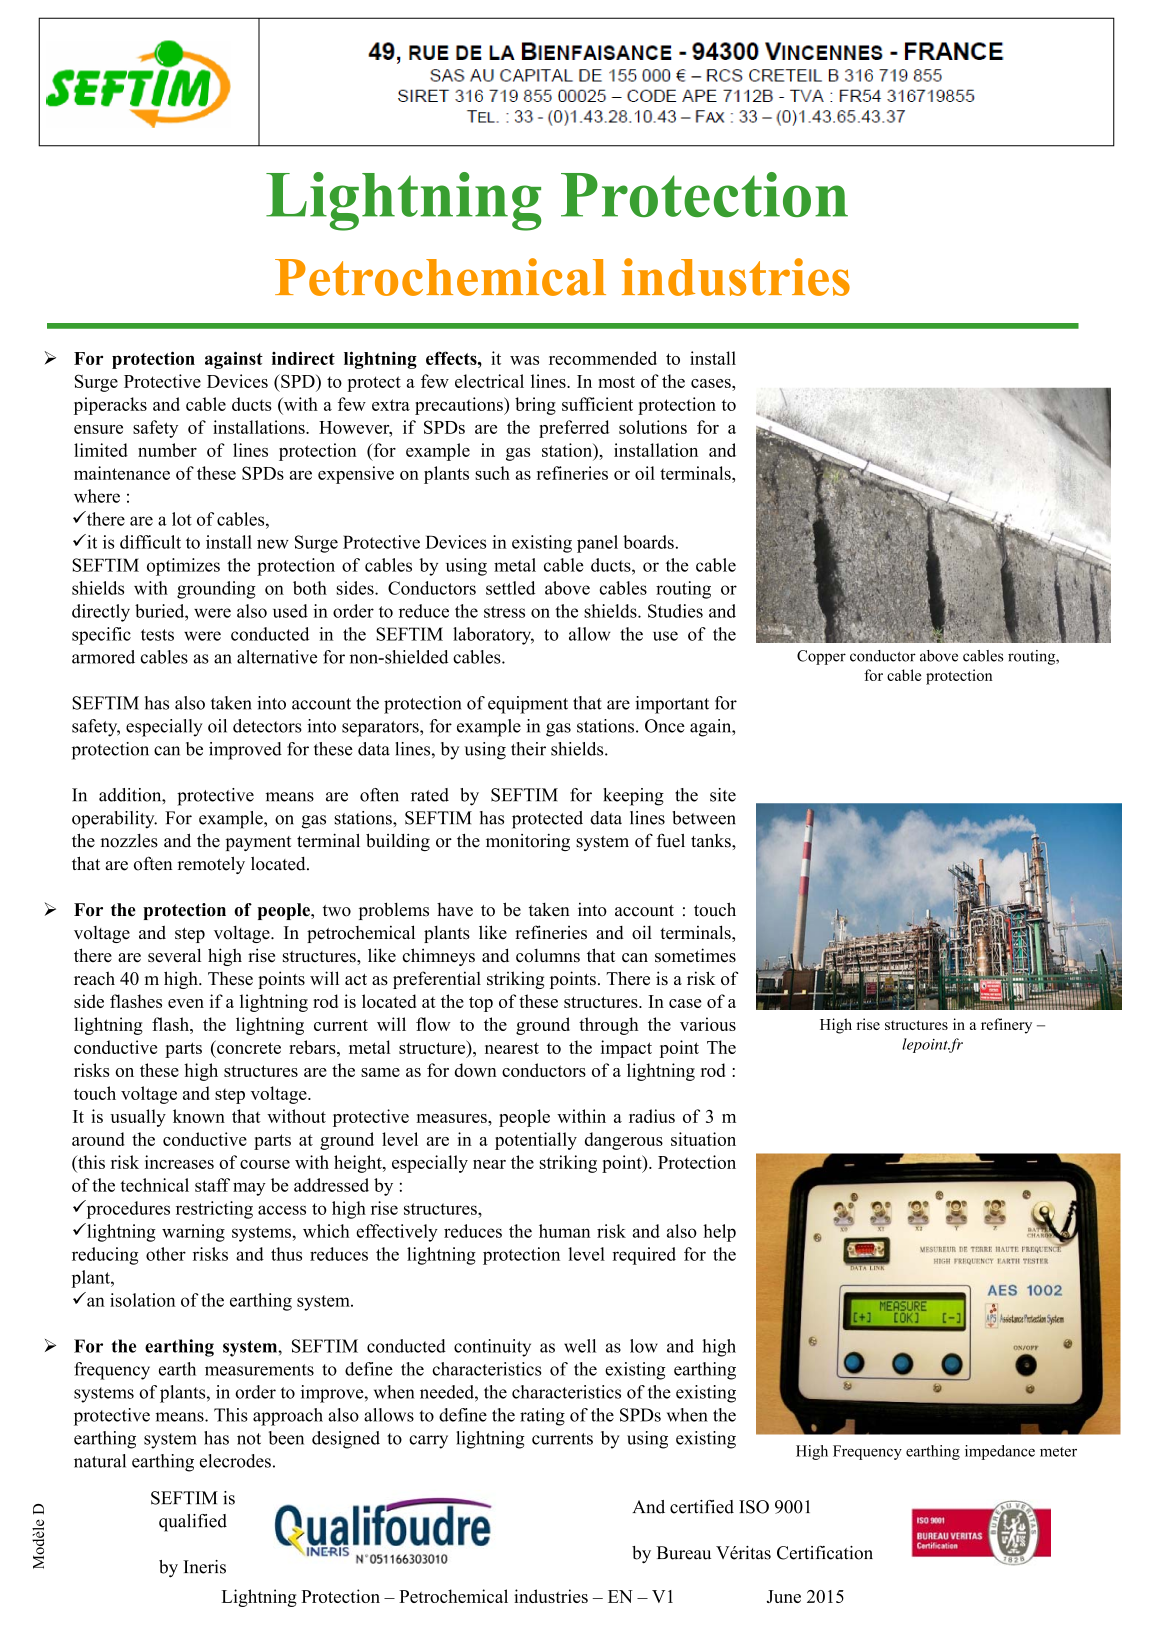  I want to click on Bureau, so click(684, 1553).
